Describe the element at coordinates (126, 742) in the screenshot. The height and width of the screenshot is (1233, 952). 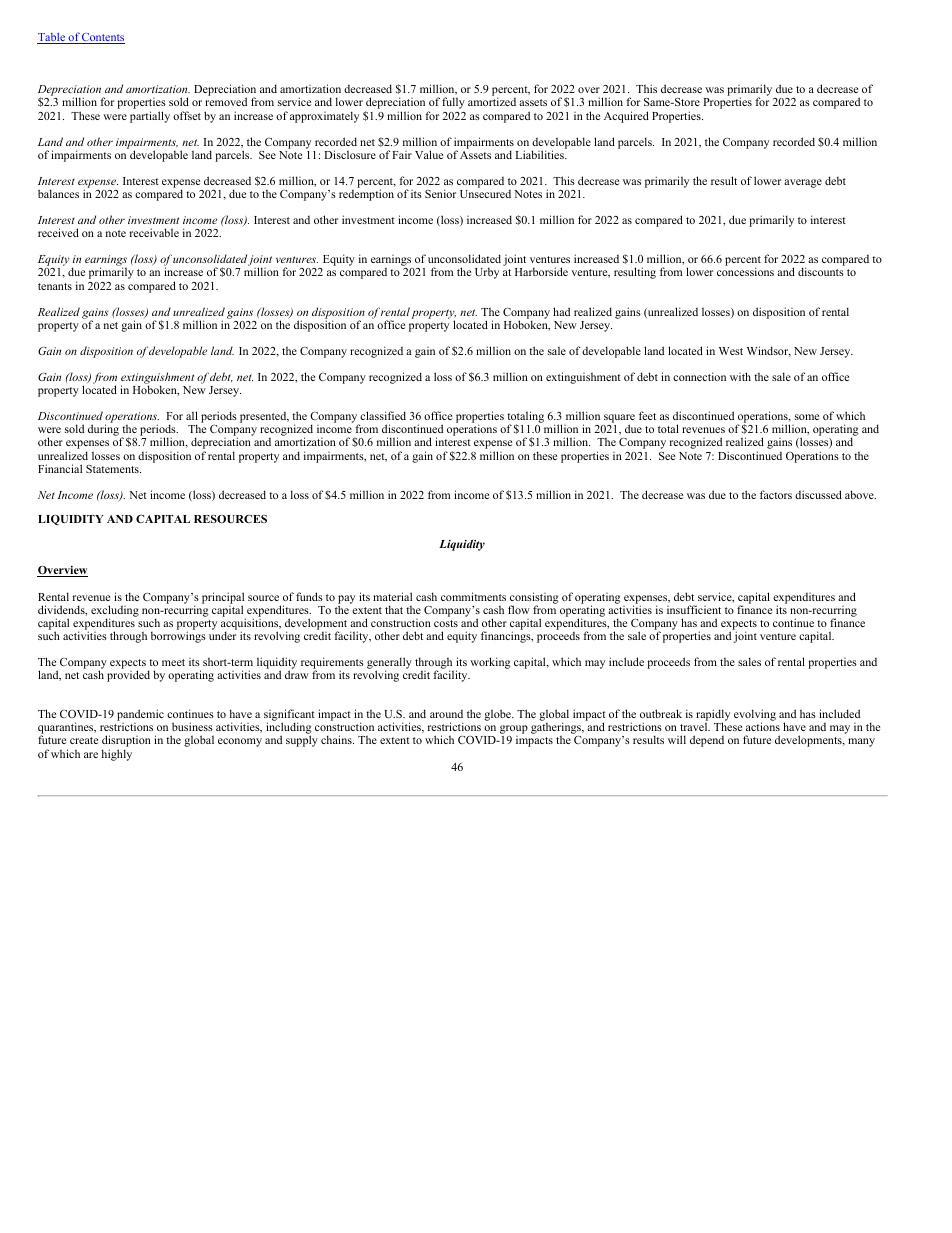
I see `disruption` at that location.
